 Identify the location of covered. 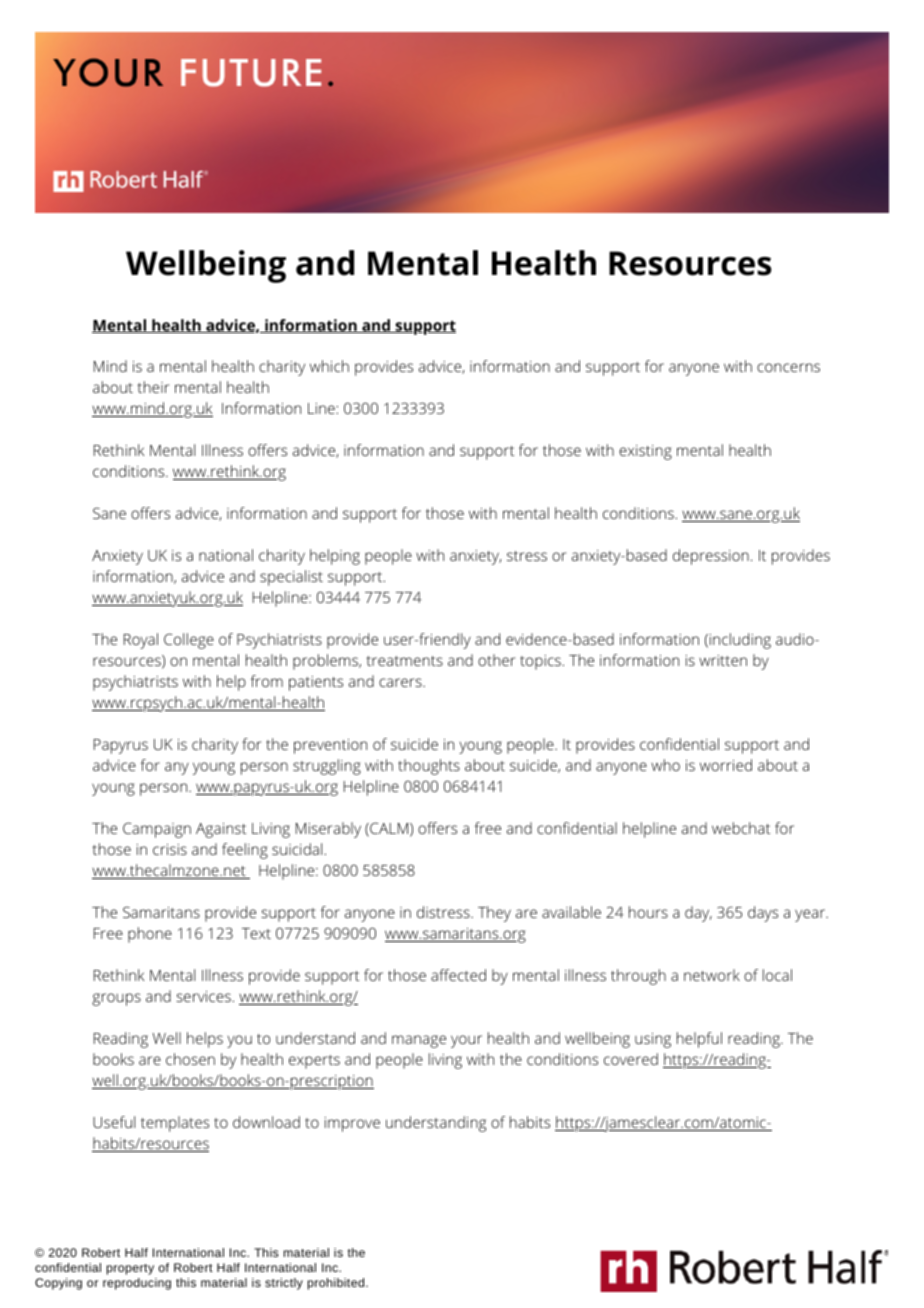
(631, 1059).
